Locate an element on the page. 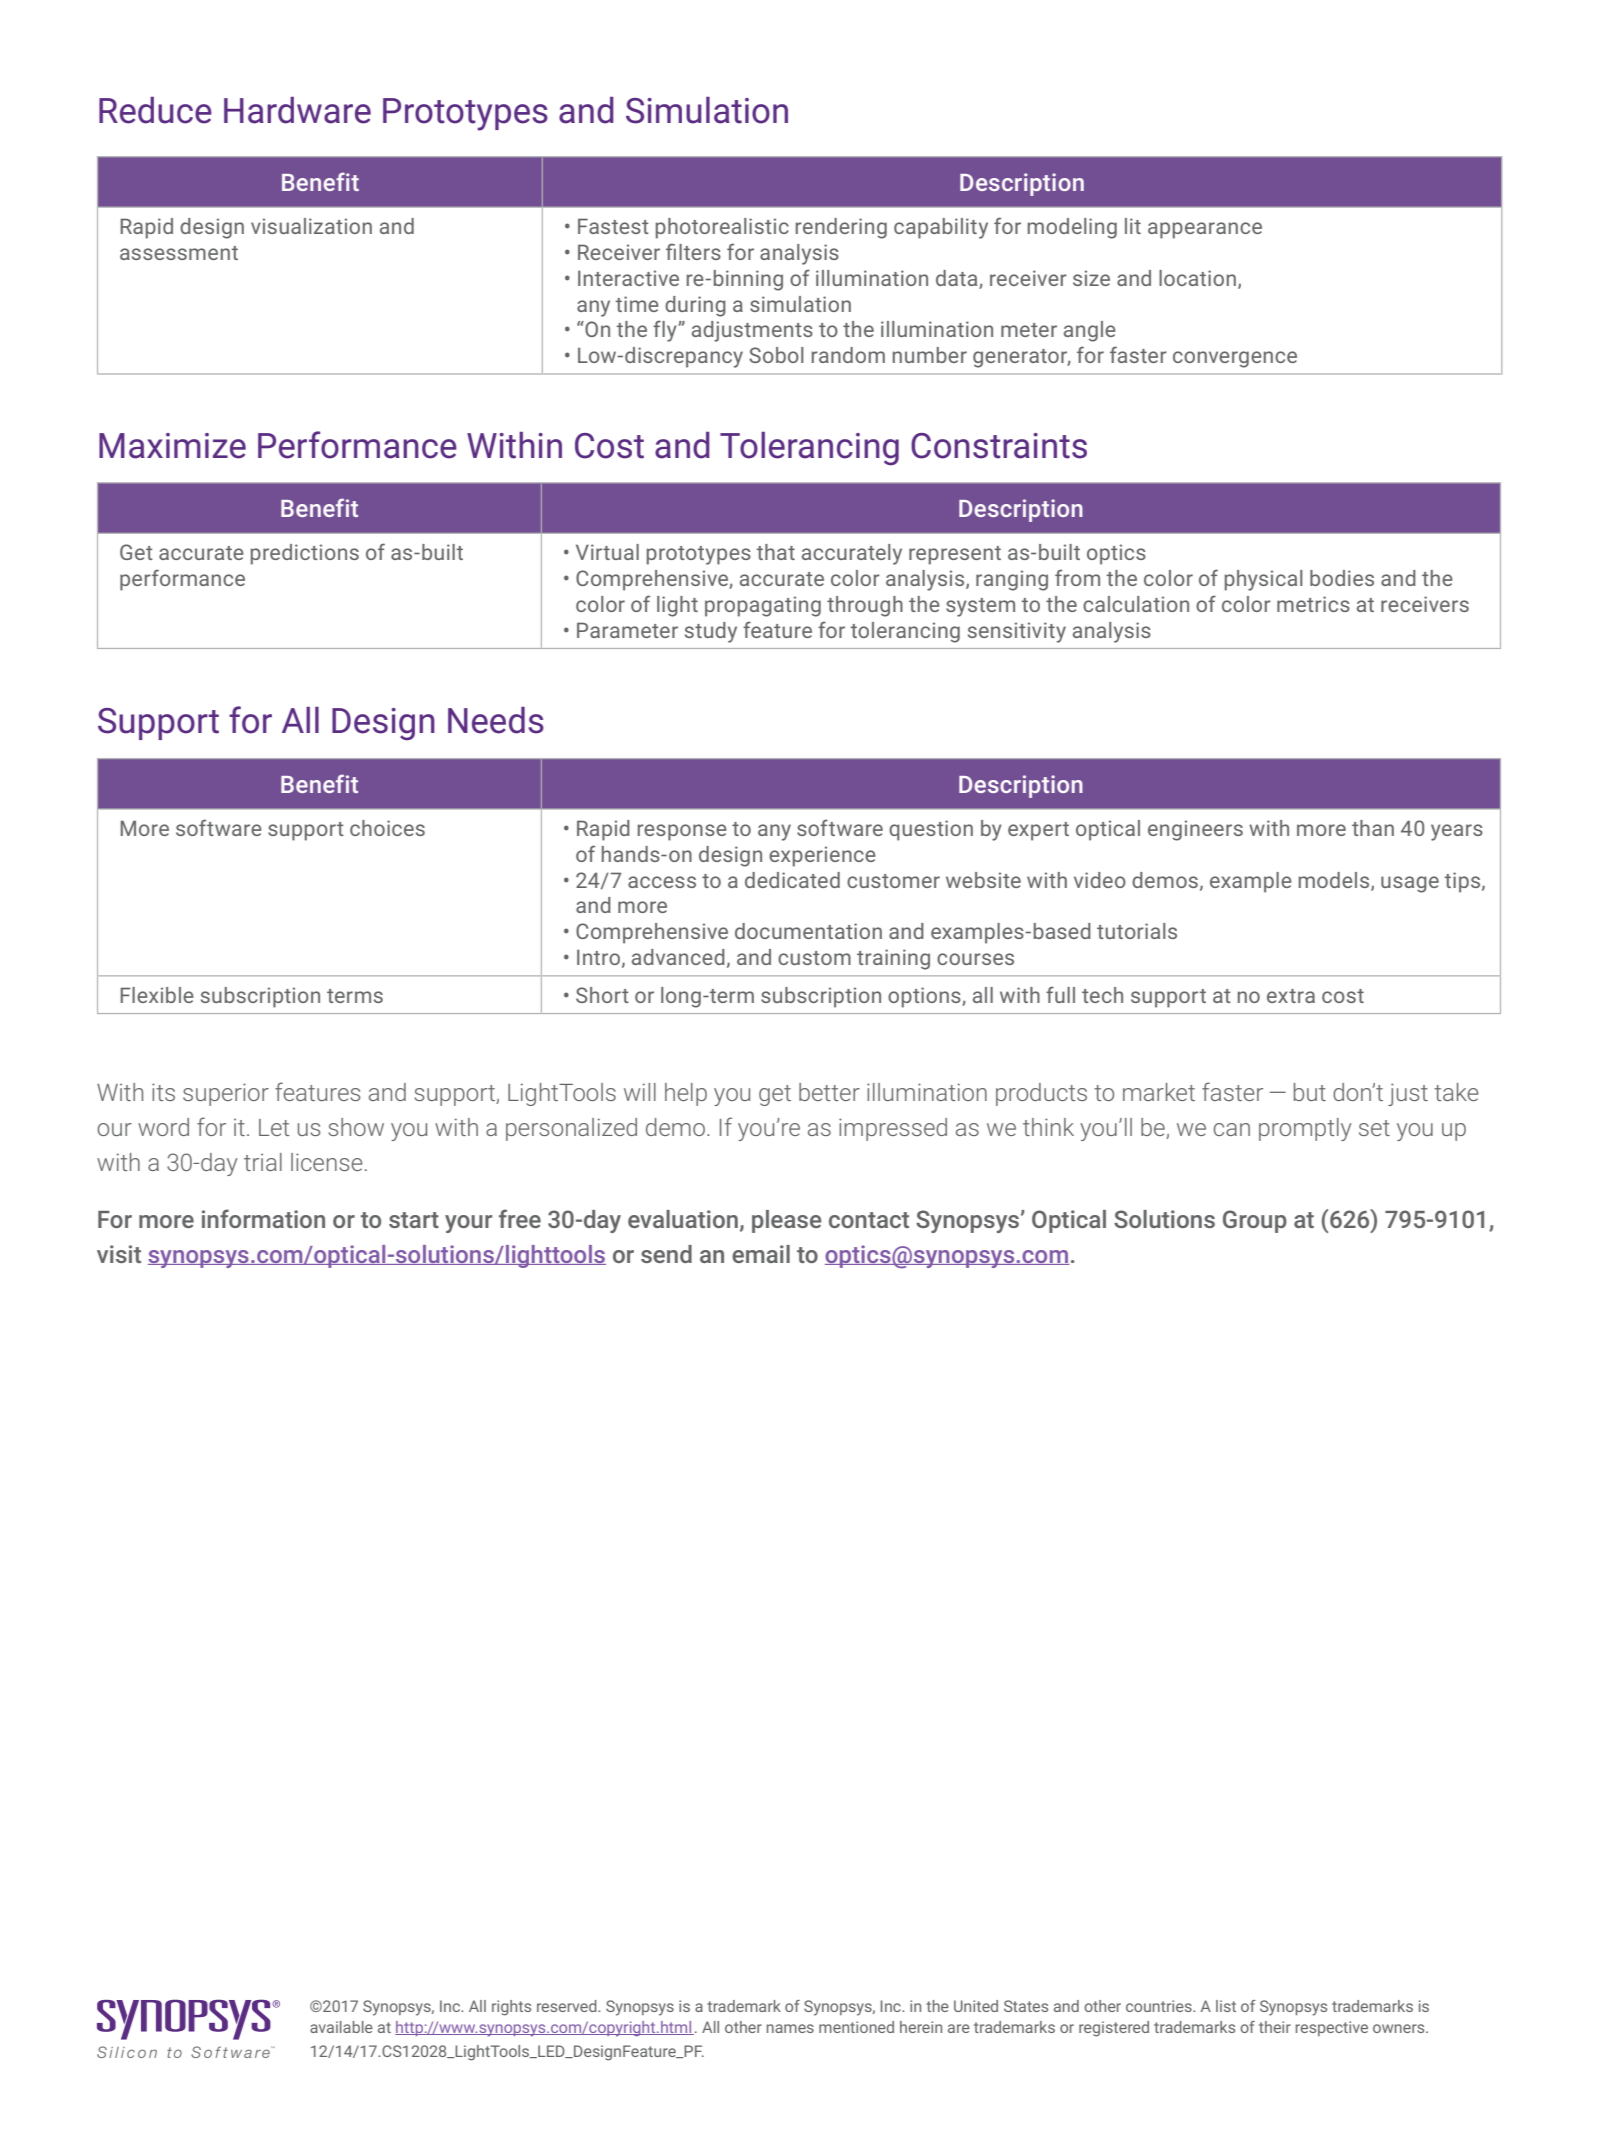 The width and height of the page is (1598, 2131). appearance is located at coordinates (1205, 230).
